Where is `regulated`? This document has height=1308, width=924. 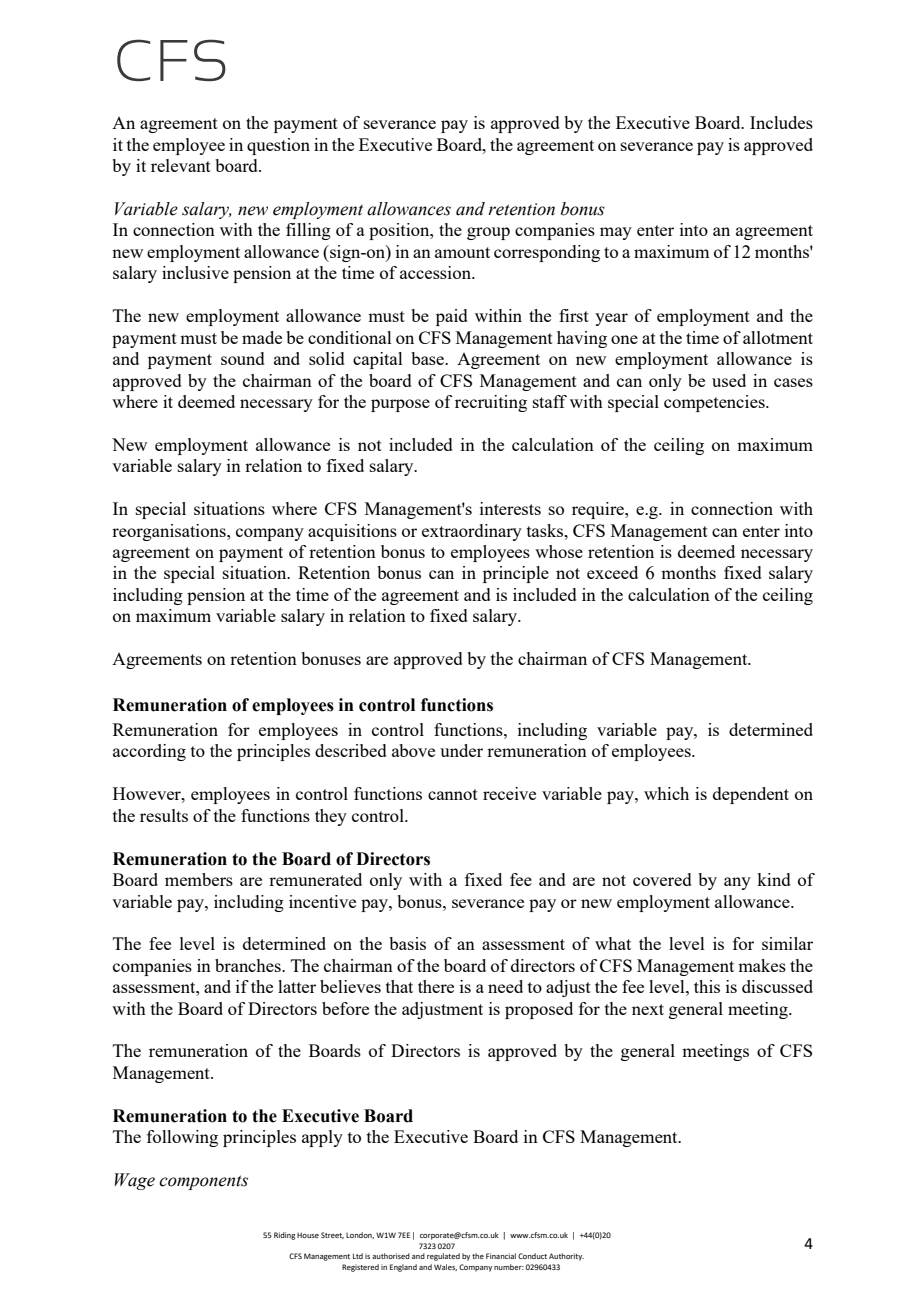
regulated is located at coordinates (443, 1257).
